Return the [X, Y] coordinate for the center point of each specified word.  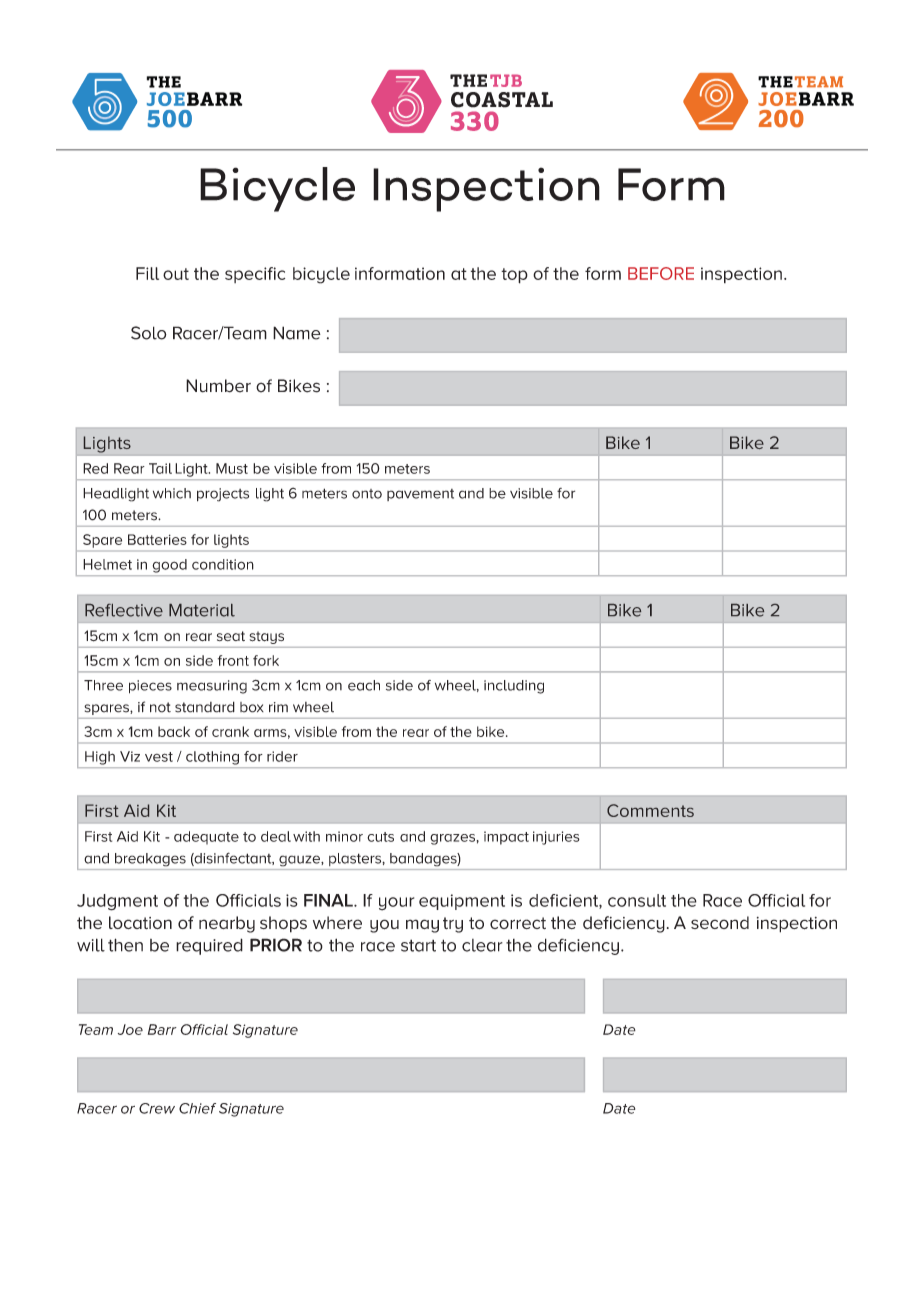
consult [637, 900]
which [172, 493]
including [514, 687]
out [176, 274]
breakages [150, 859]
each [364, 685]
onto [367, 494]
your [396, 904]
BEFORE [661, 273]
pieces [150, 687]
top [514, 276]
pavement [420, 495]
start [418, 945]
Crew [157, 1108]
